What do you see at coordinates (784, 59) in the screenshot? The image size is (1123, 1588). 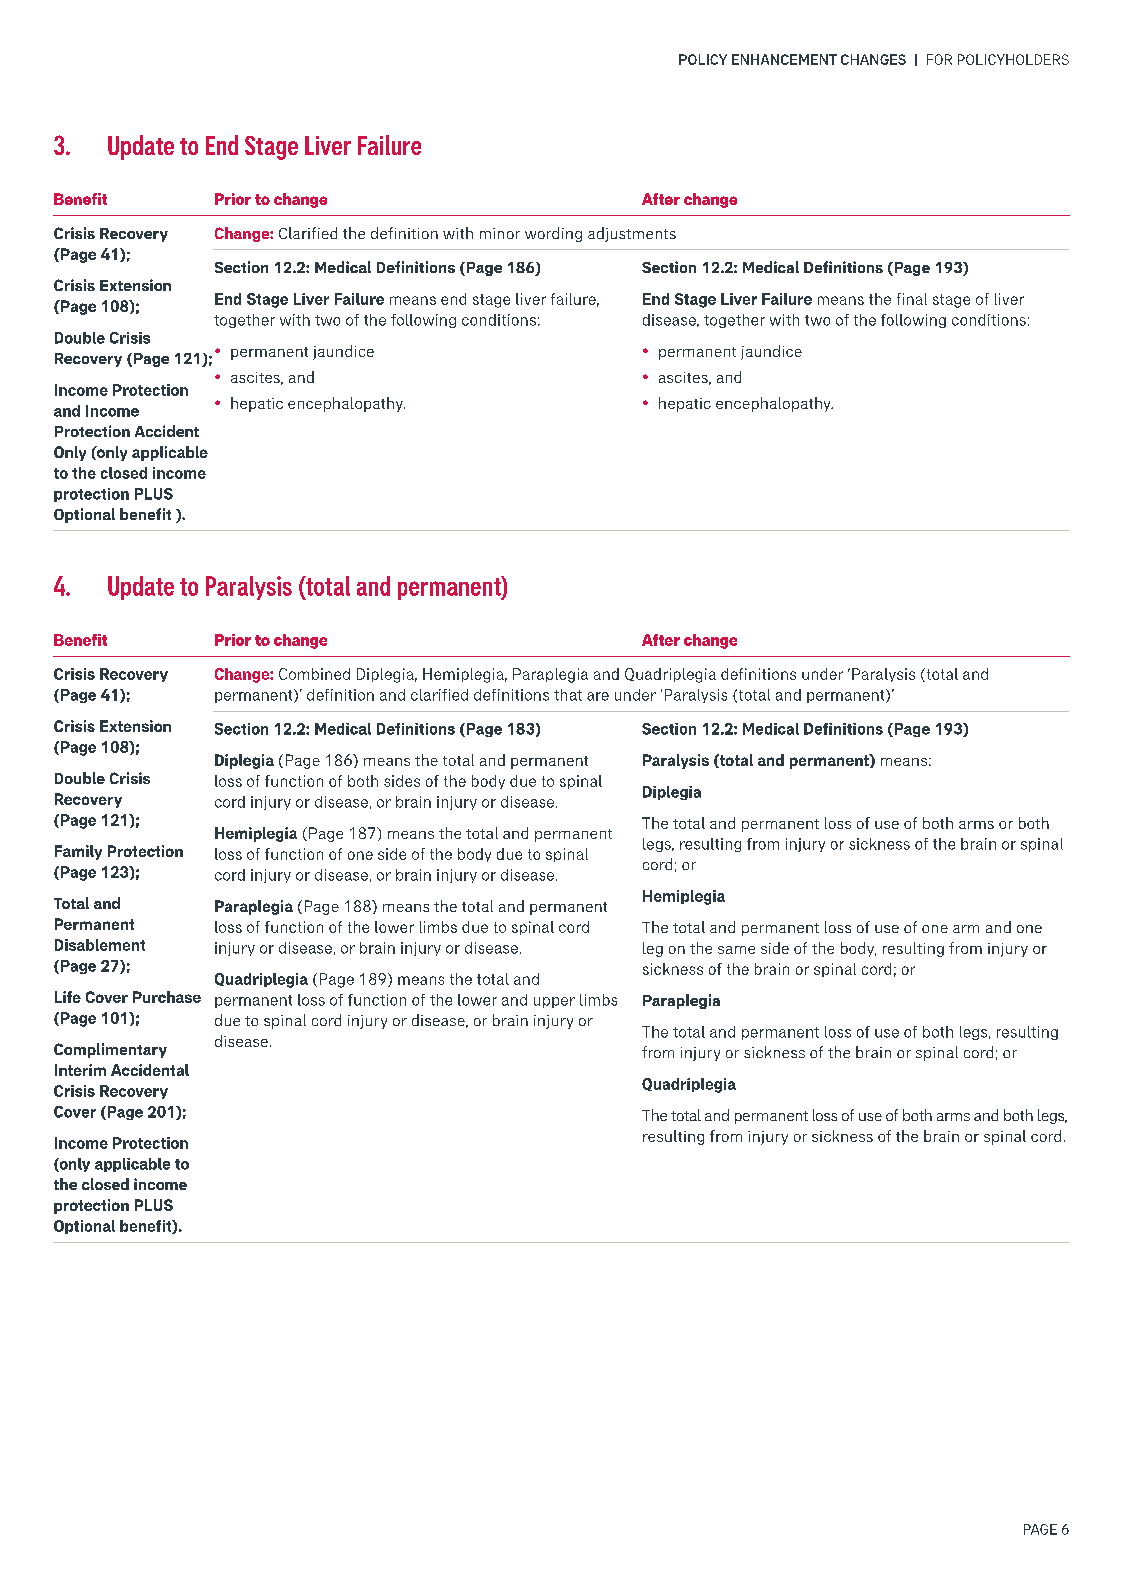 I see `enhancement` at bounding box center [784, 59].
